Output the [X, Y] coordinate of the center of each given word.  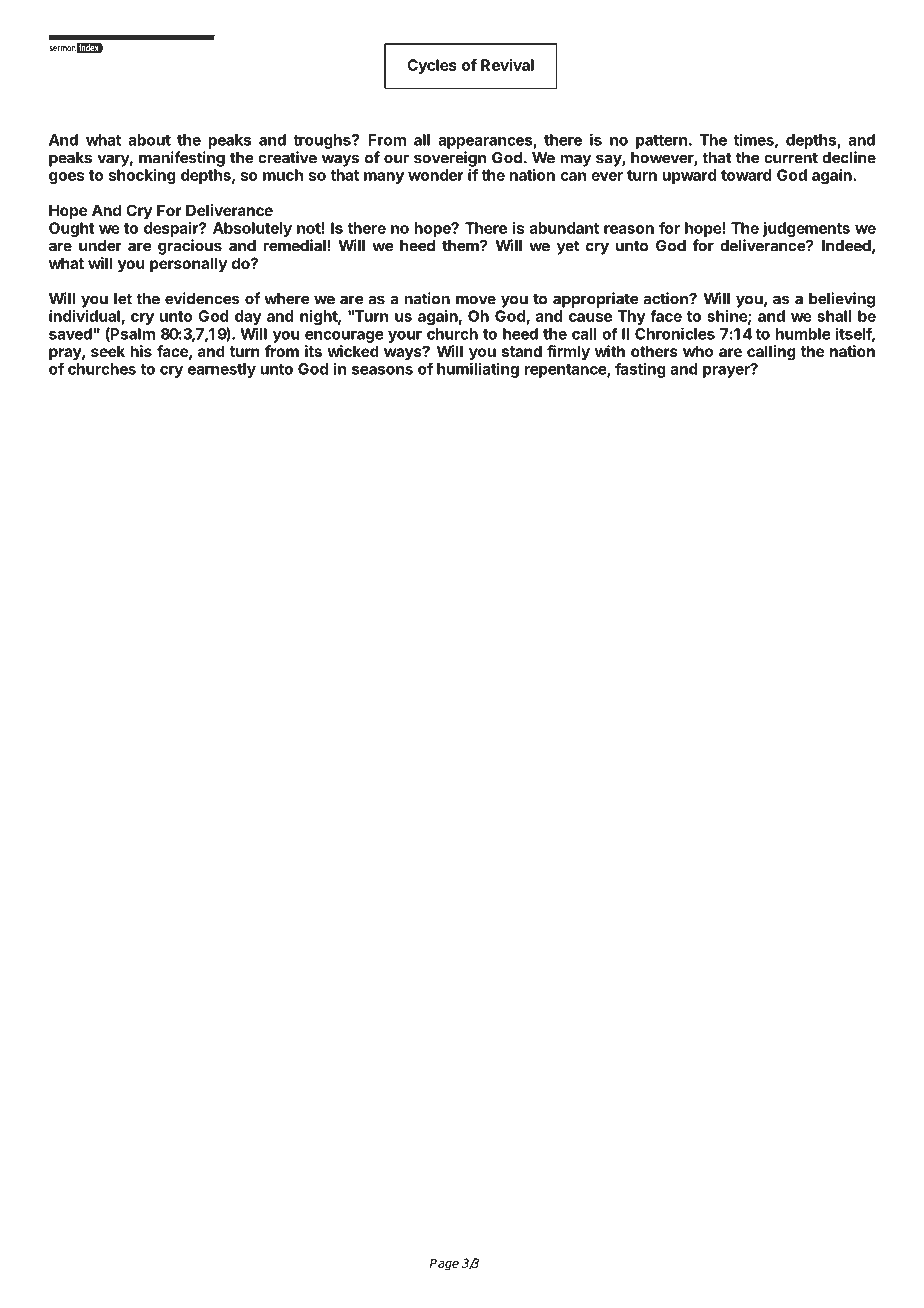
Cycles [432, 66]
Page [444, 1264]
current [791, 158]
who [698, 351]
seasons [382, 370]
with [610, 351]
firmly [568, 353]
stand [522, 351]
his [141, 351]
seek [108, 351]
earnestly [222, 370]
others [654, 351]
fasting [640, 370]
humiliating [478, 370]
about [149, 140]
